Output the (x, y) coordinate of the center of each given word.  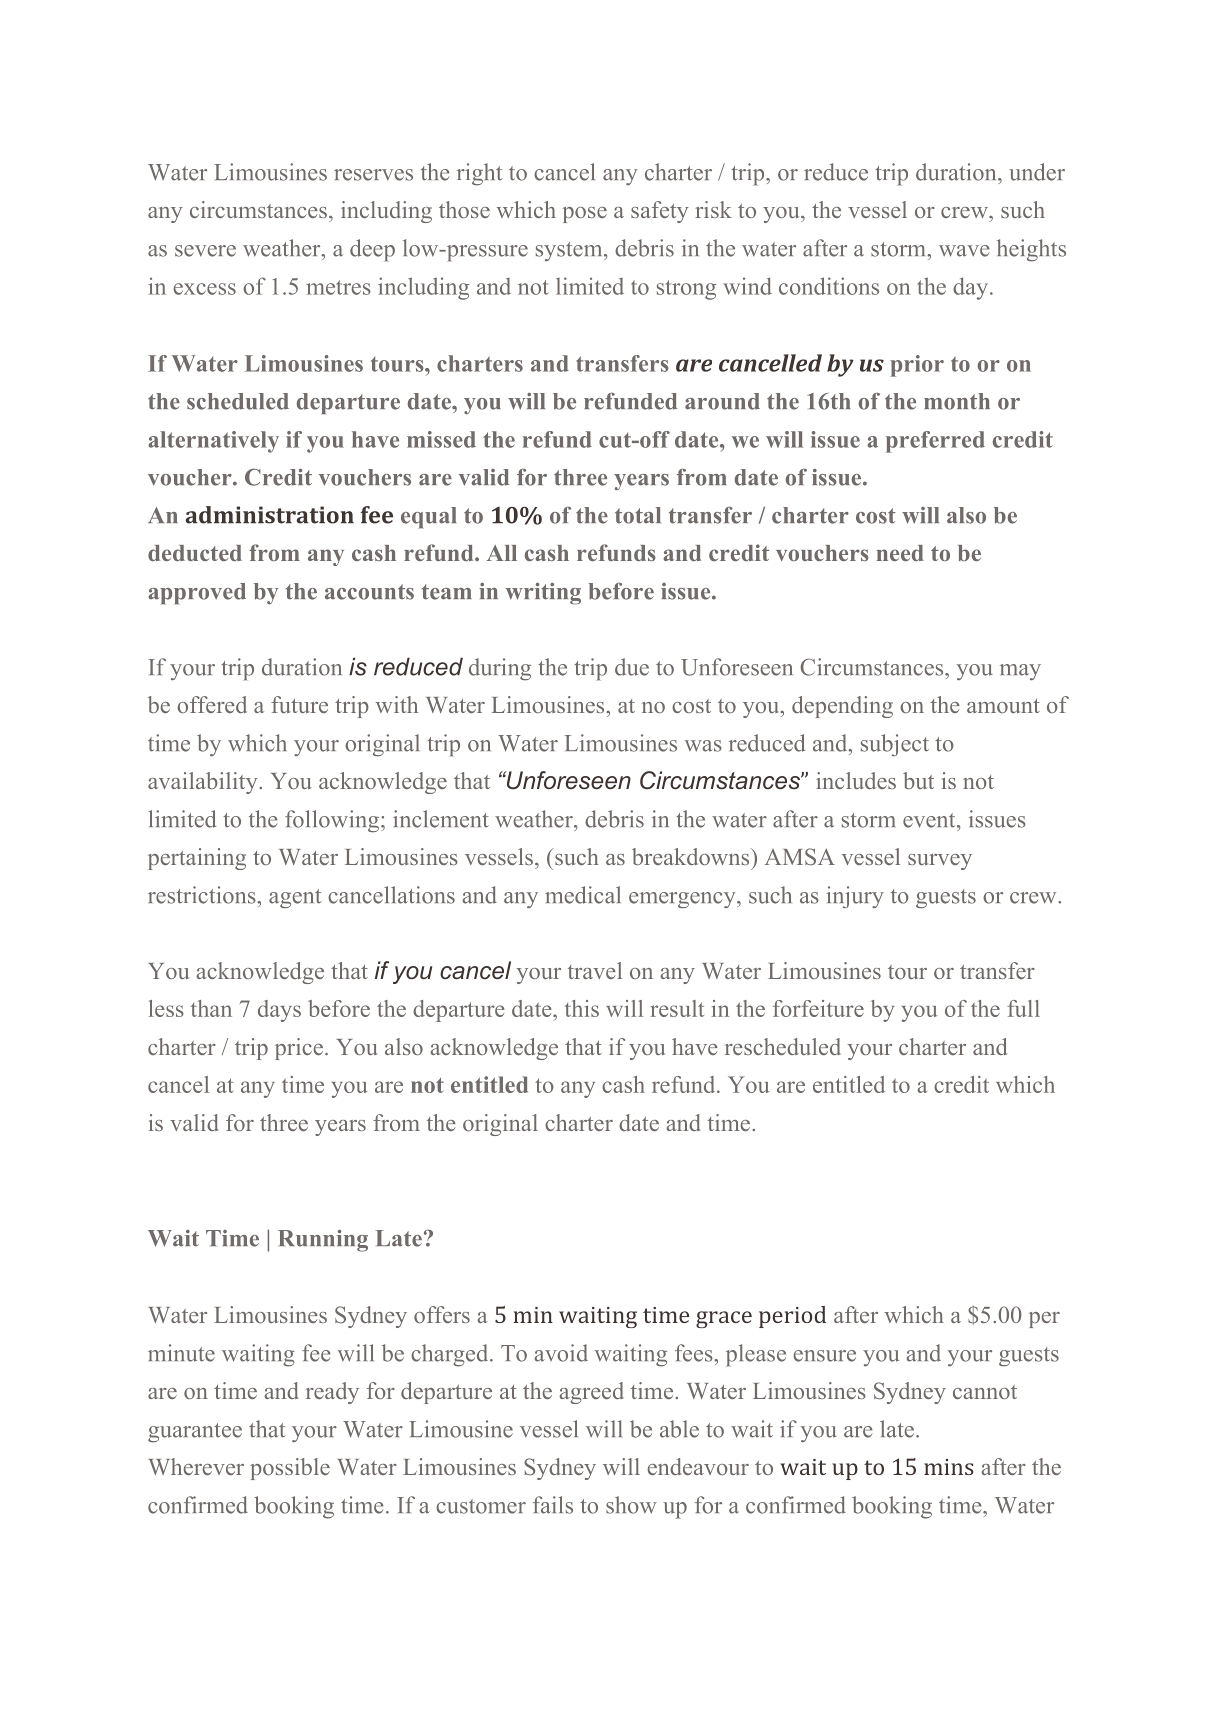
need (900, 553)
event (930, 820)
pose (585, 215)
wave (964, 251)
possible (290, 1469)
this (582, 1008)
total (638, 515)
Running (323, 1241)
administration (269, 515)
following (332, 821)
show (631, 1505)
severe (205, 251)
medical (583, 895)
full (1023, 1008)
